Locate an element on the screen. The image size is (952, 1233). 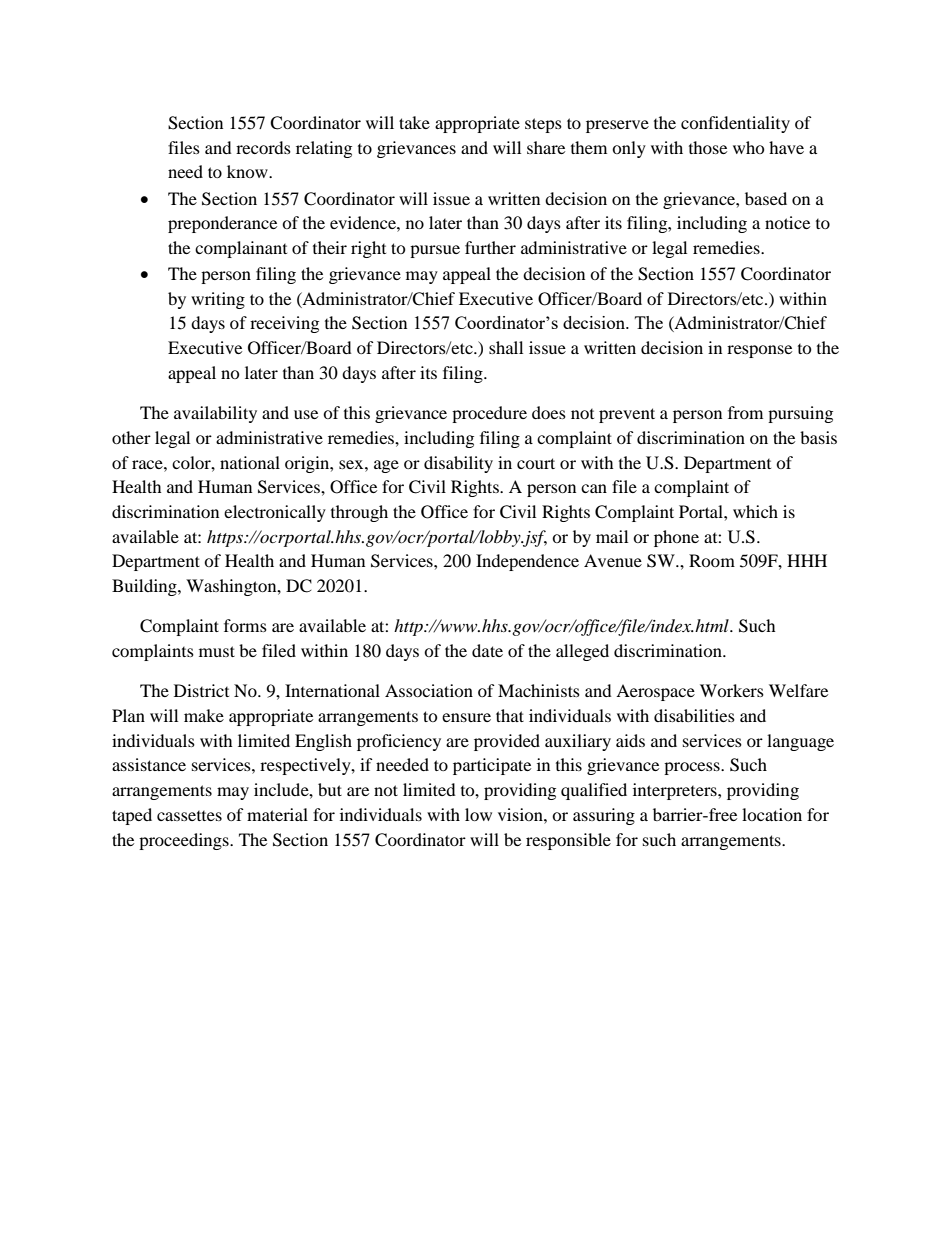
disability is located at coordinates (458, 464).
